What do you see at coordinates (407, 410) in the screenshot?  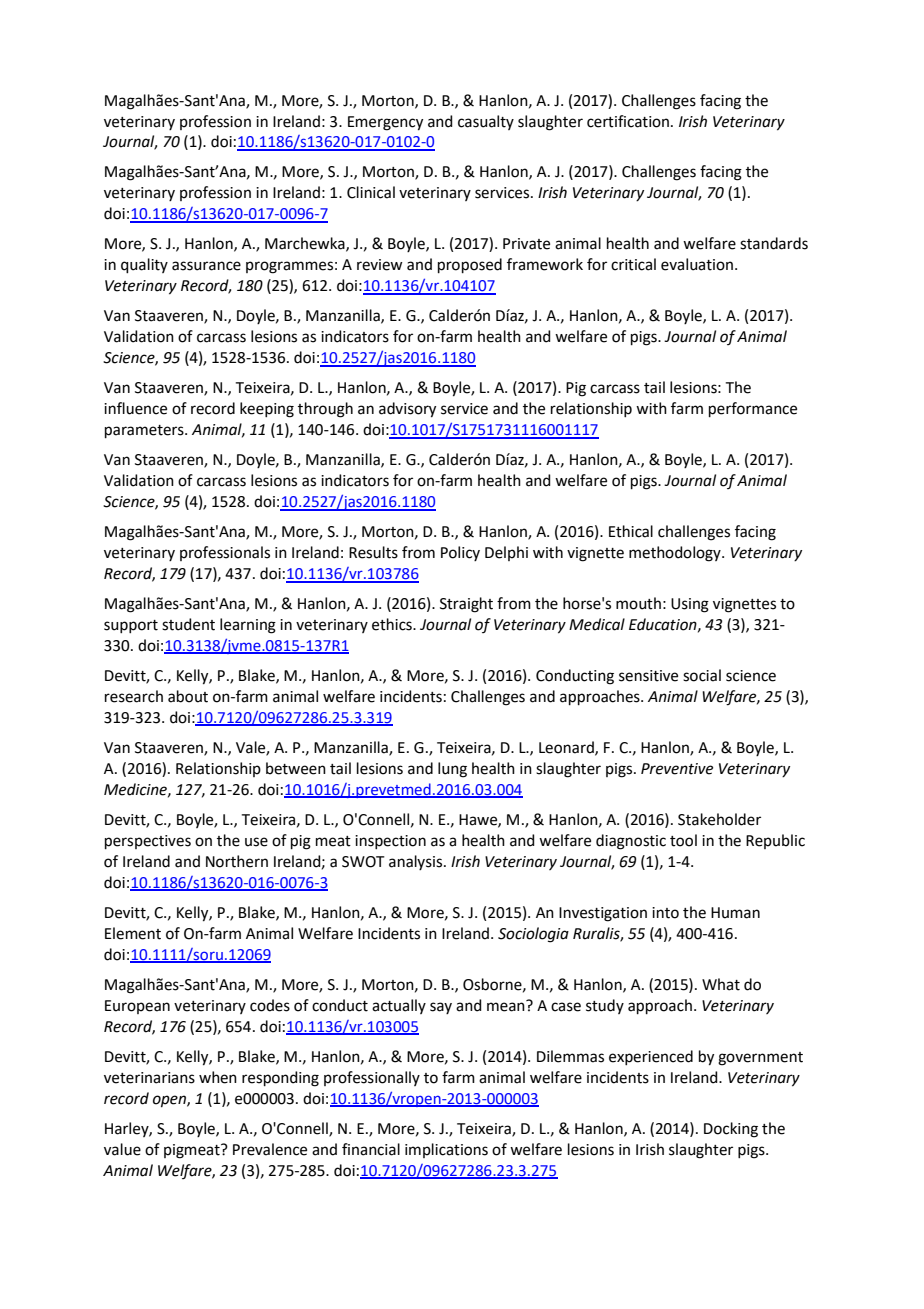 I see `advisory` at bounding box center [407, 410].
